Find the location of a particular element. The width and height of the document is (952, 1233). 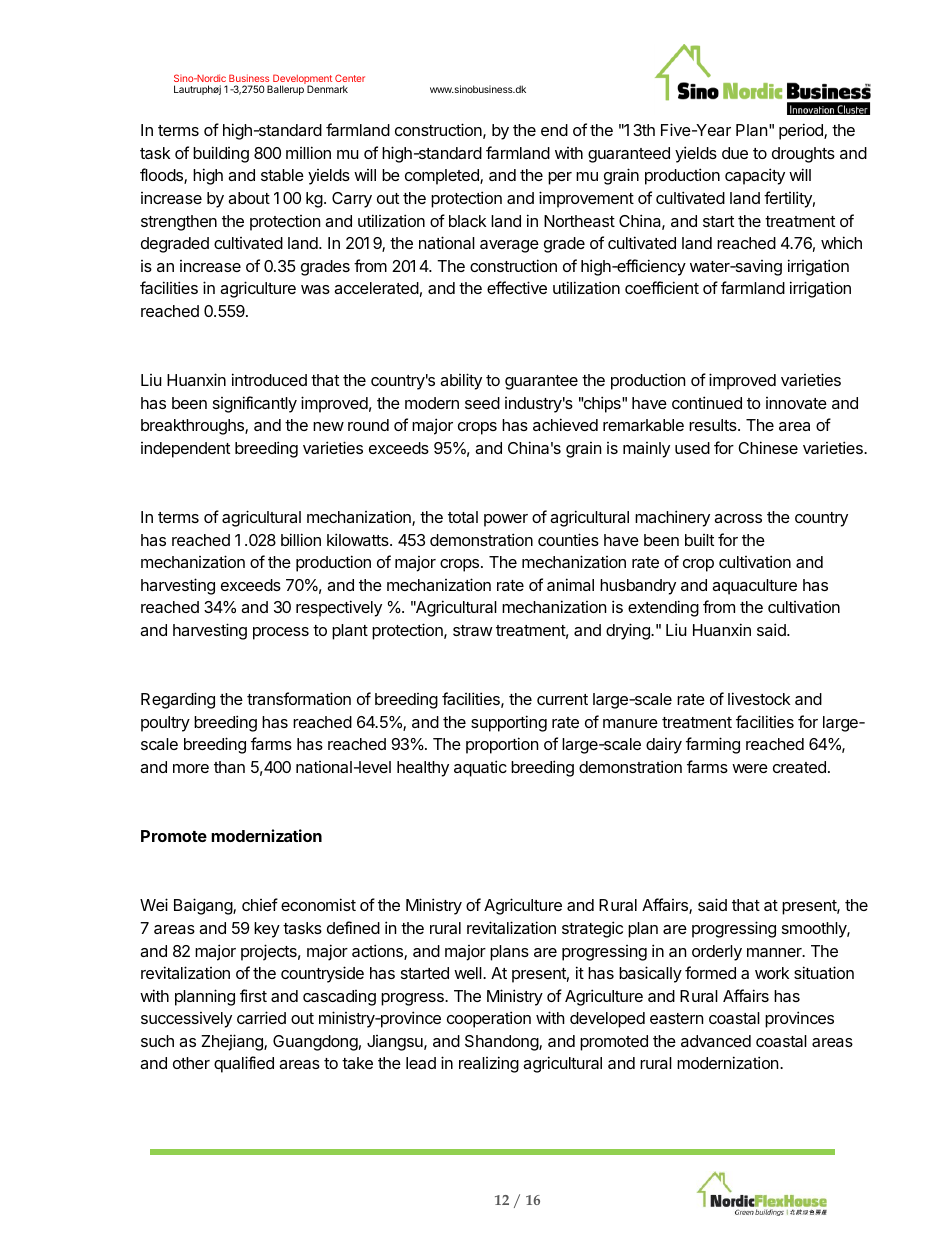

period is located at coordinates (802, 131).
